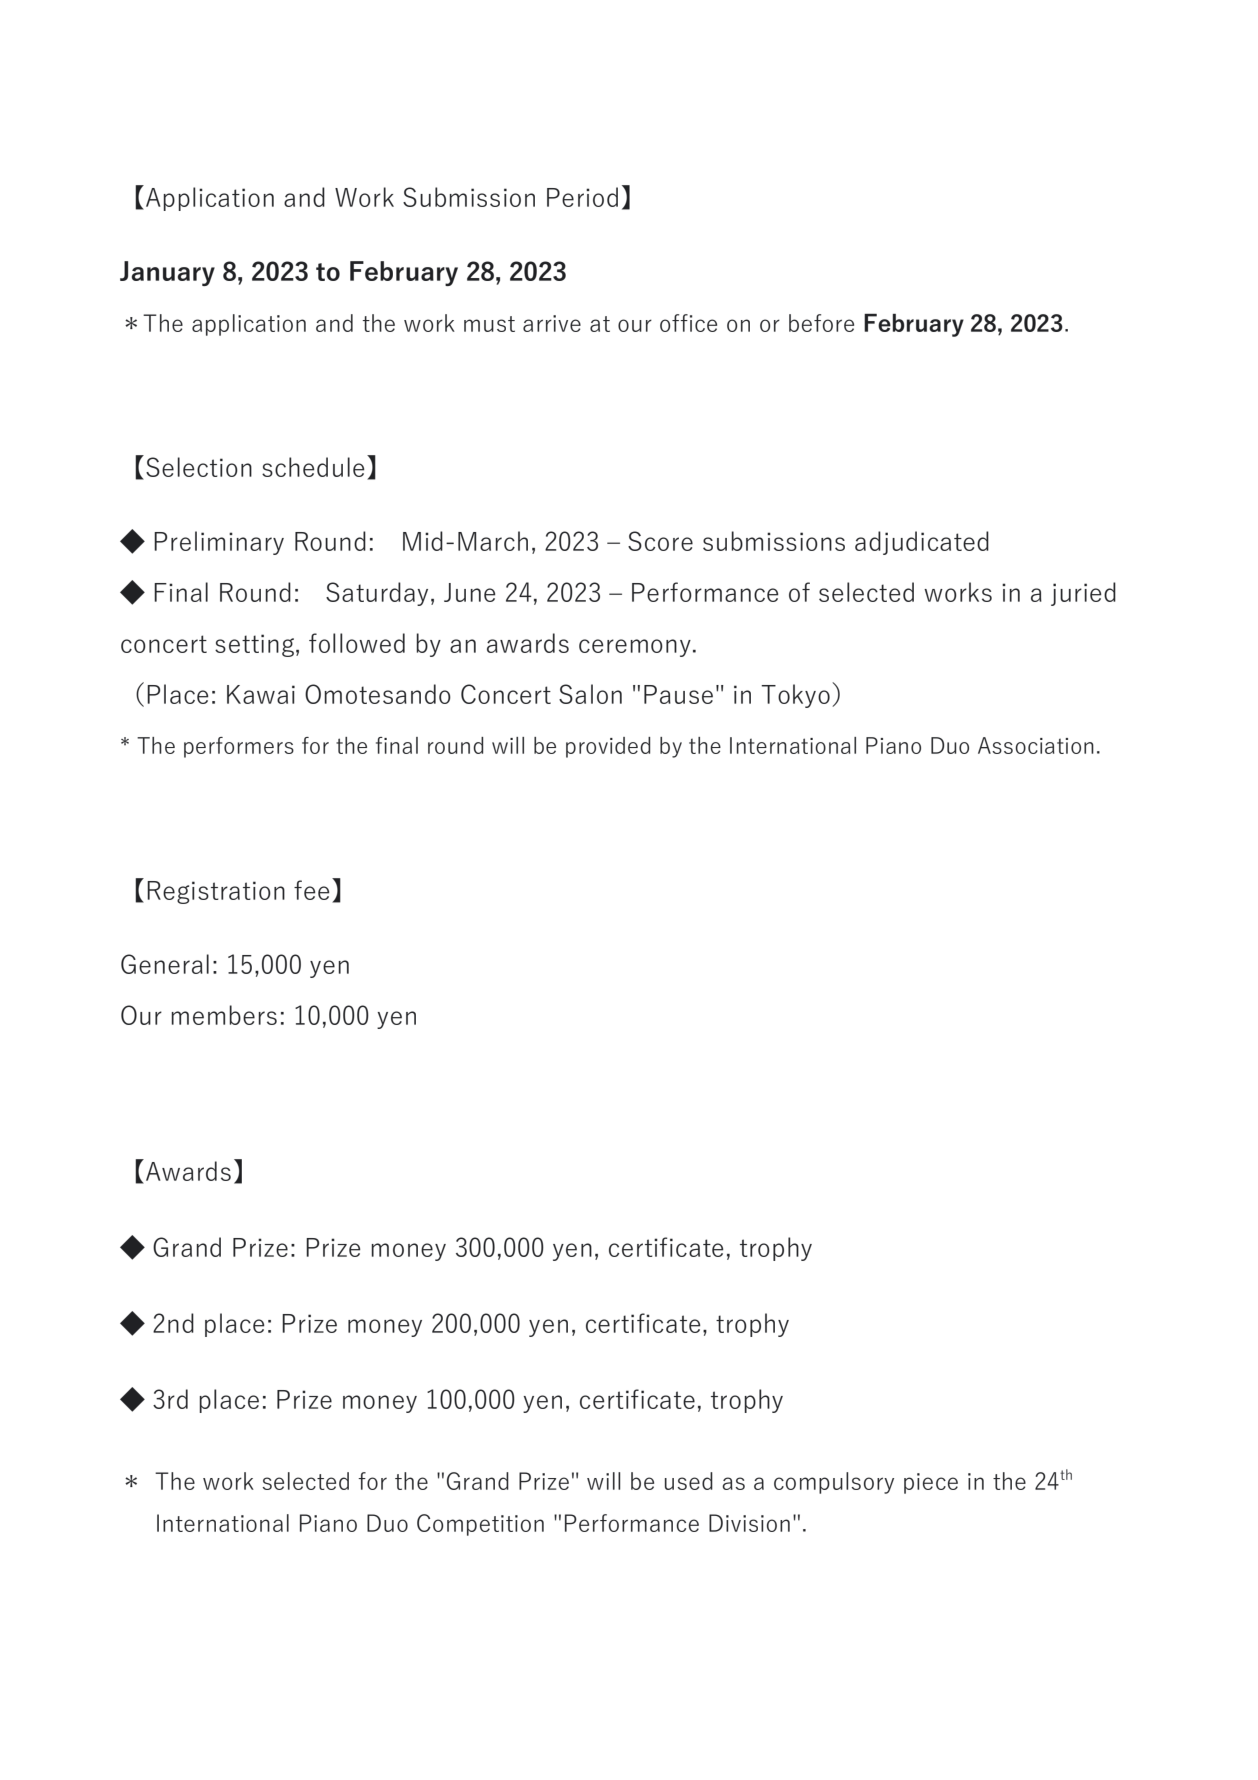 Image resolution: width=1258 pixels, height=1780 pixels. What do you see at coordinates (165, 964) in the screenshot?
I see `General` at bounding box center [165, 964].
